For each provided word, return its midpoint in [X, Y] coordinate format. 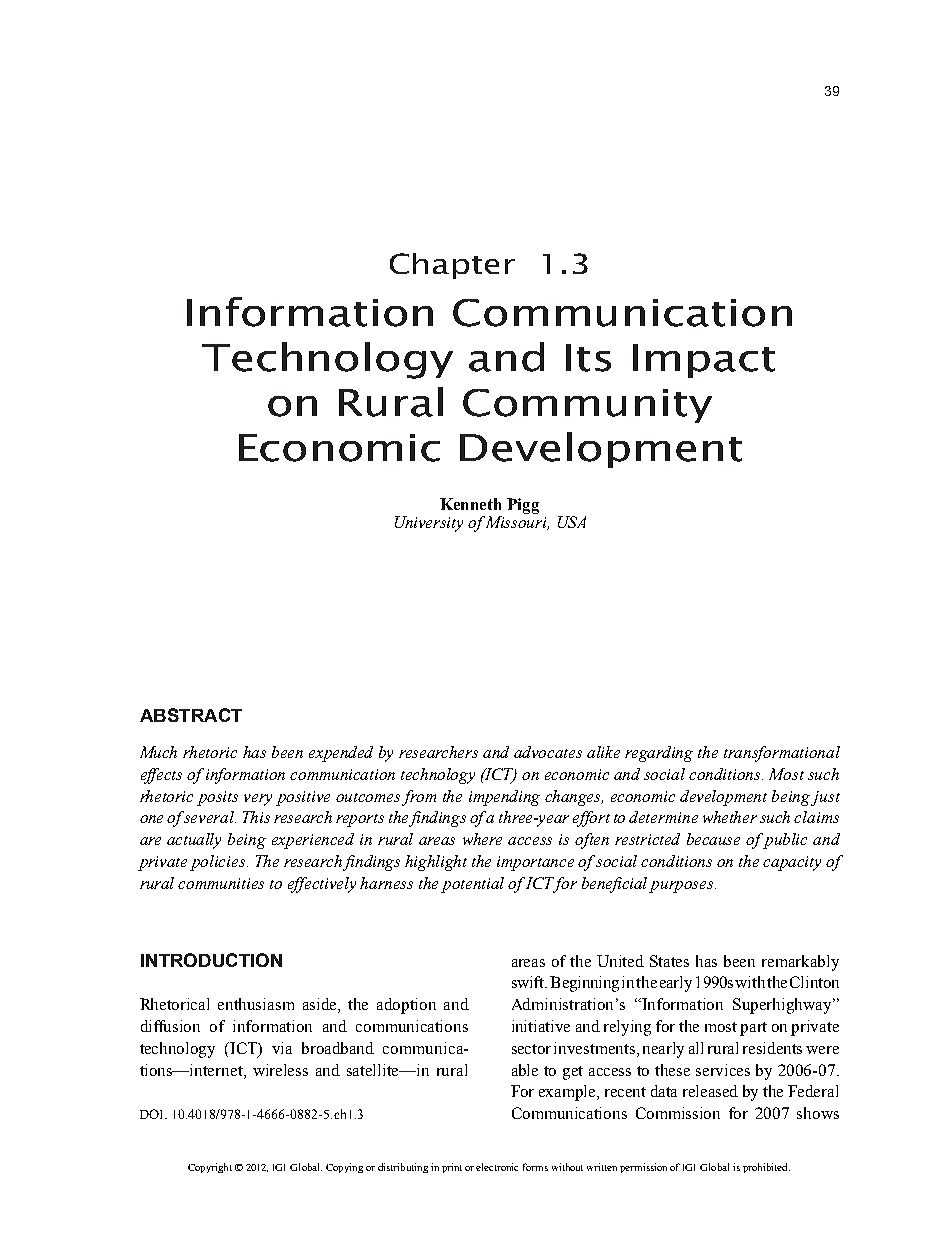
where [482, 839]
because [713, 839]
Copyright [210, 1168]
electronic [497, 1167]
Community [587, 406]
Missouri [517, 523]
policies [219, 863]
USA [572, 522]
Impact [704, 361]
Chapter [452, 266]
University [429, 524]
